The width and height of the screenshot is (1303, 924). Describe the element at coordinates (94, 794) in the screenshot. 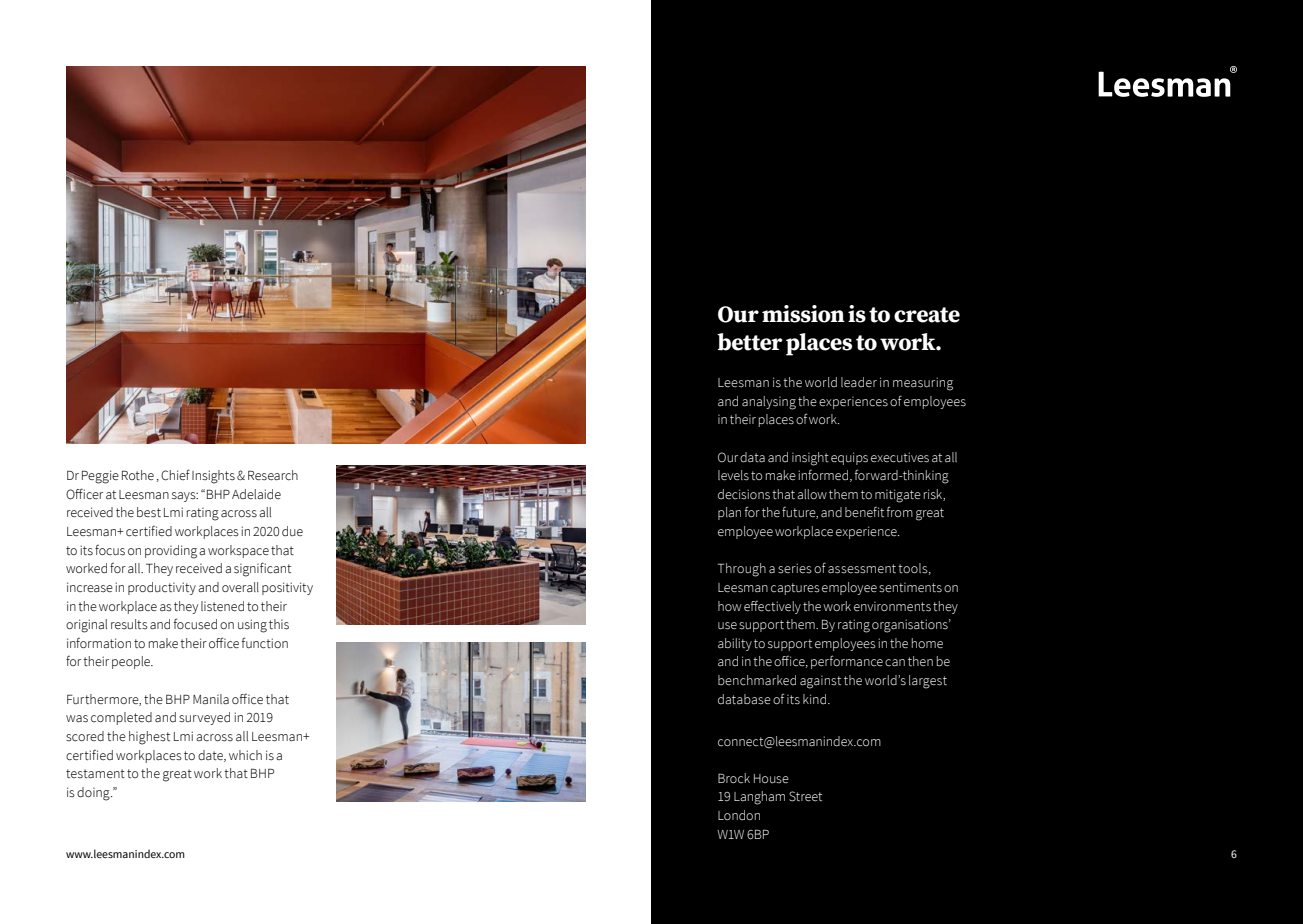

I see `doing` at that location.
